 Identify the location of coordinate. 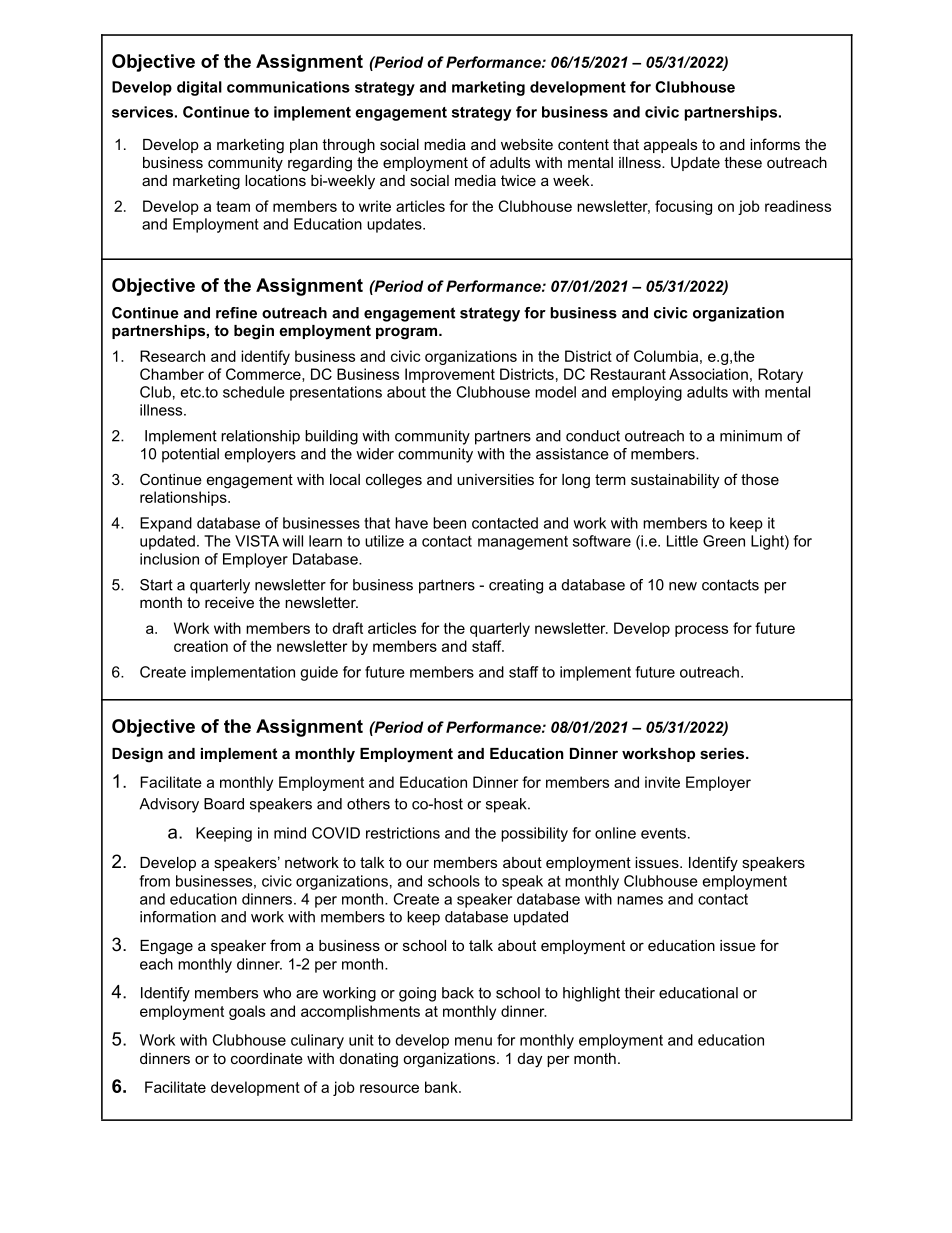
(267, 1058).
